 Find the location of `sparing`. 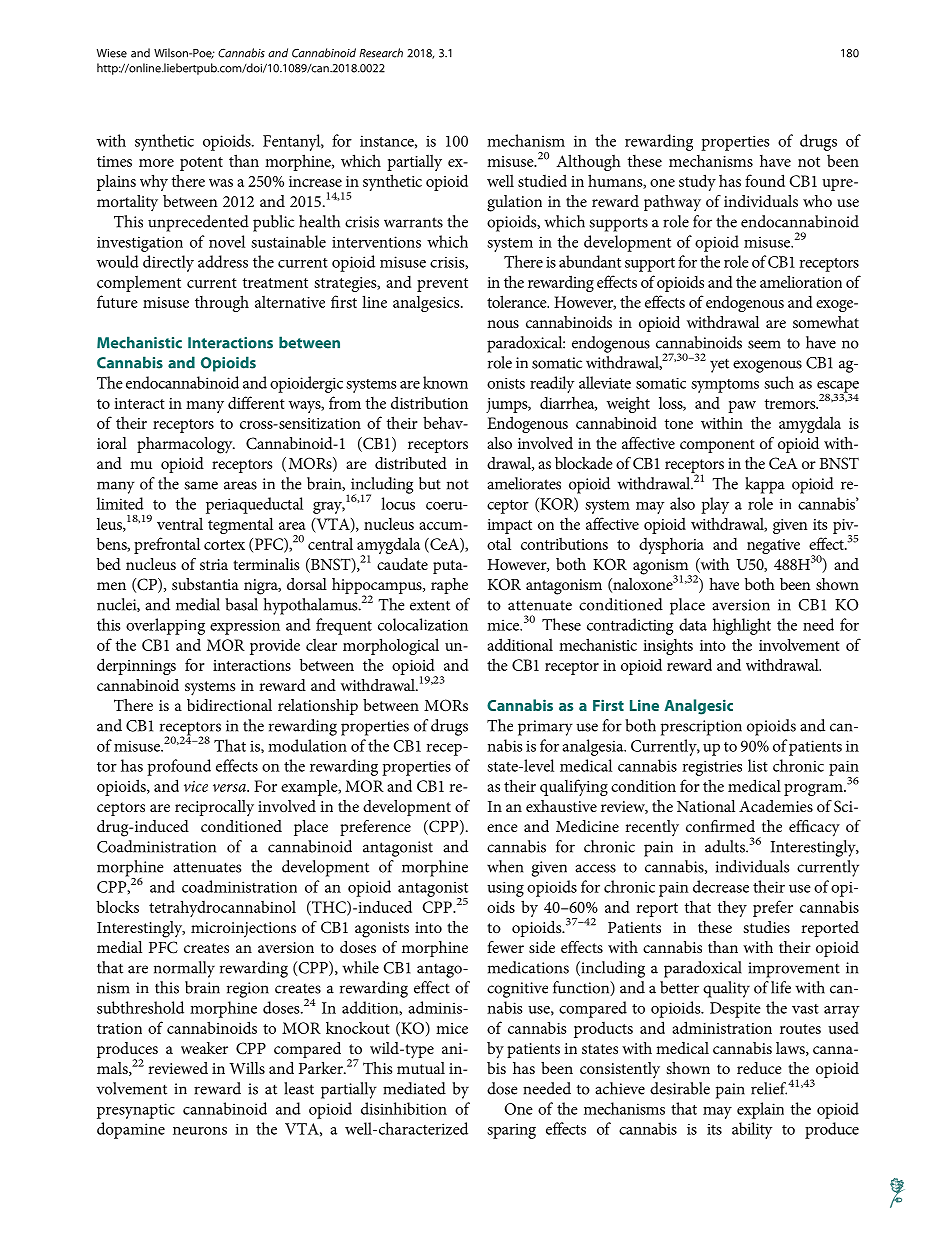

sparing is located at coordinates (511, 1131).
